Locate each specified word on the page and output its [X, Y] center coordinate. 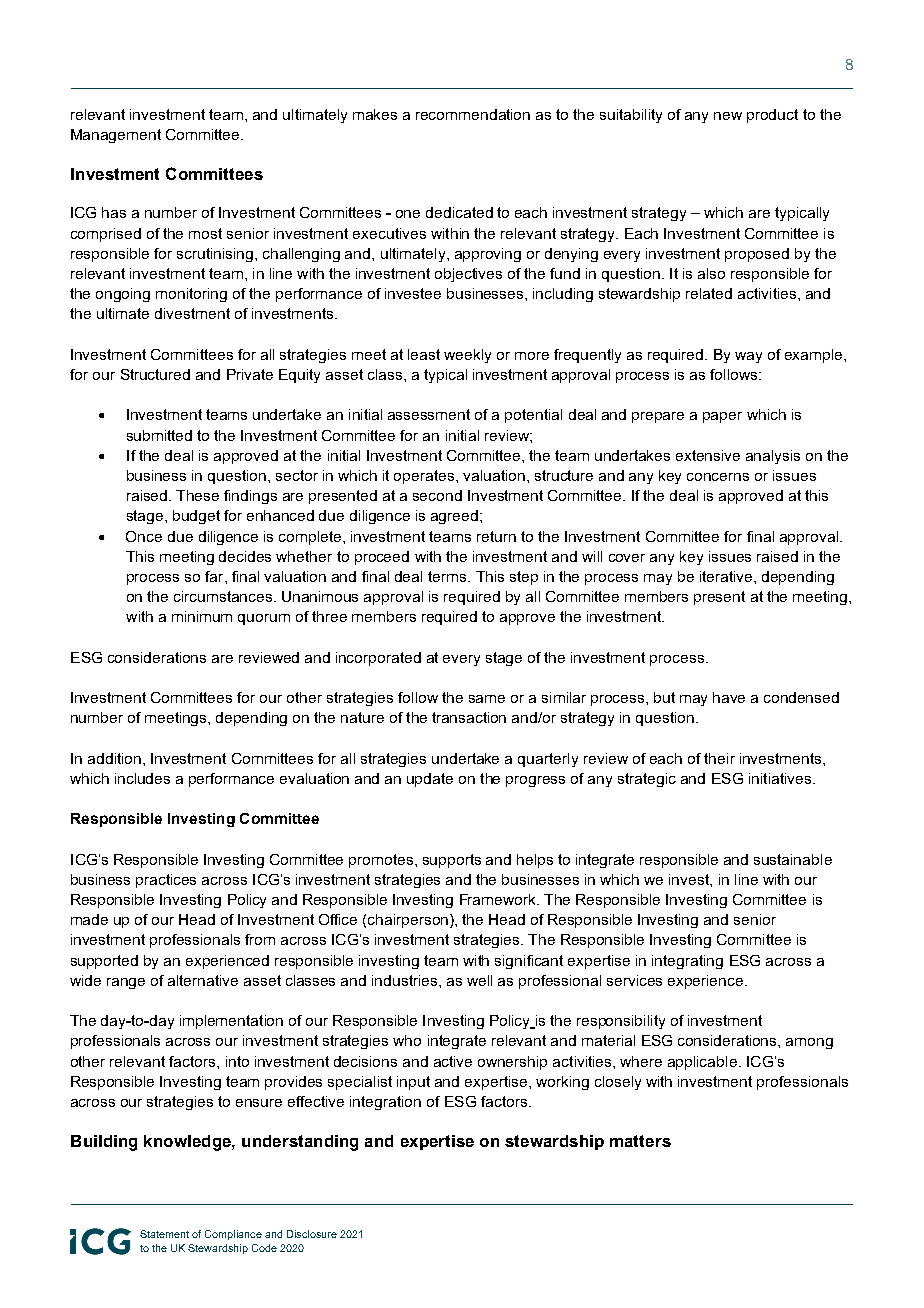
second [437, 495]
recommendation [473, 114]
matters [640, 1141]
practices [166, 881]
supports [452, 861]
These [197, 495]
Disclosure [312, 1234]
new [728, 116]
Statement [164, 1234]
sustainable [793, 859]
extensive [708, 455]
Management [116, 136]
